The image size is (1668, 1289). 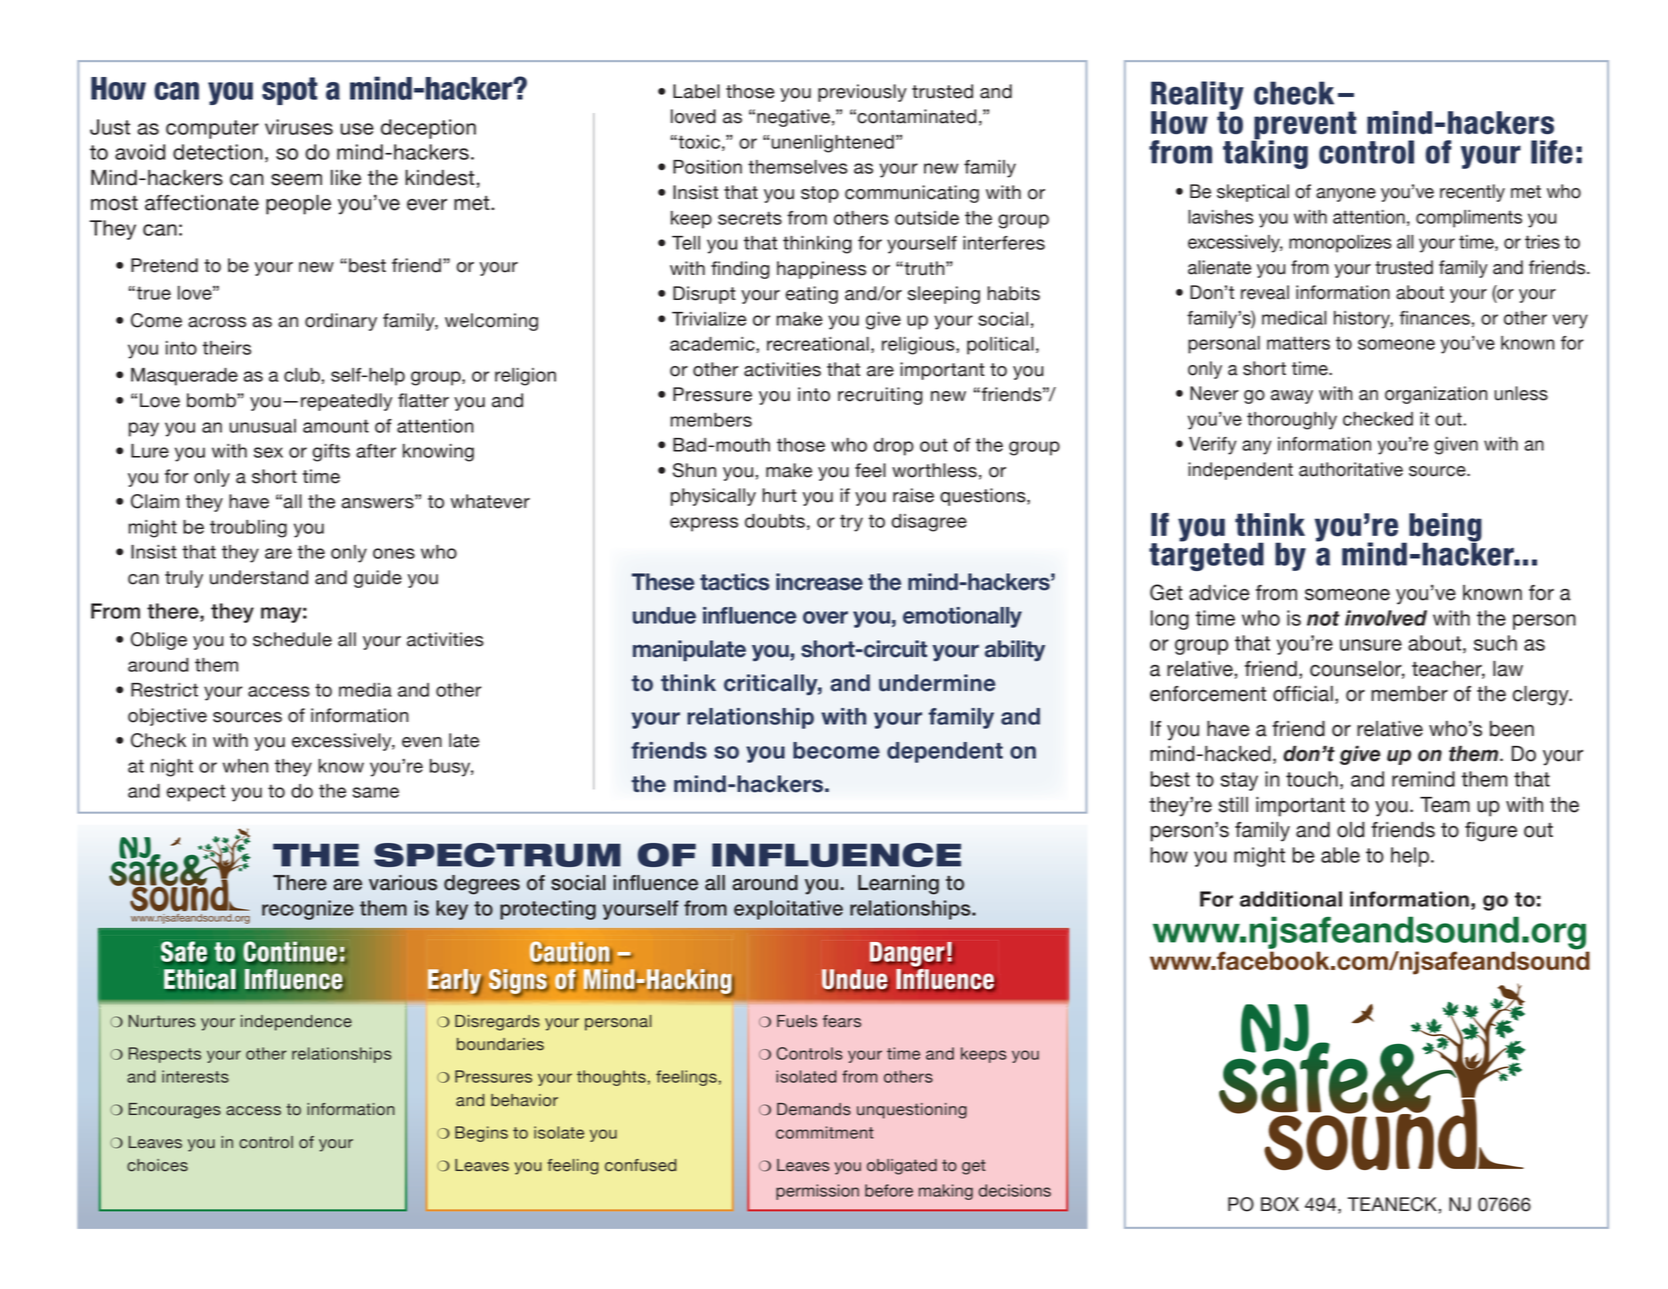 I want to click on over, so click(x=825, y=617).
